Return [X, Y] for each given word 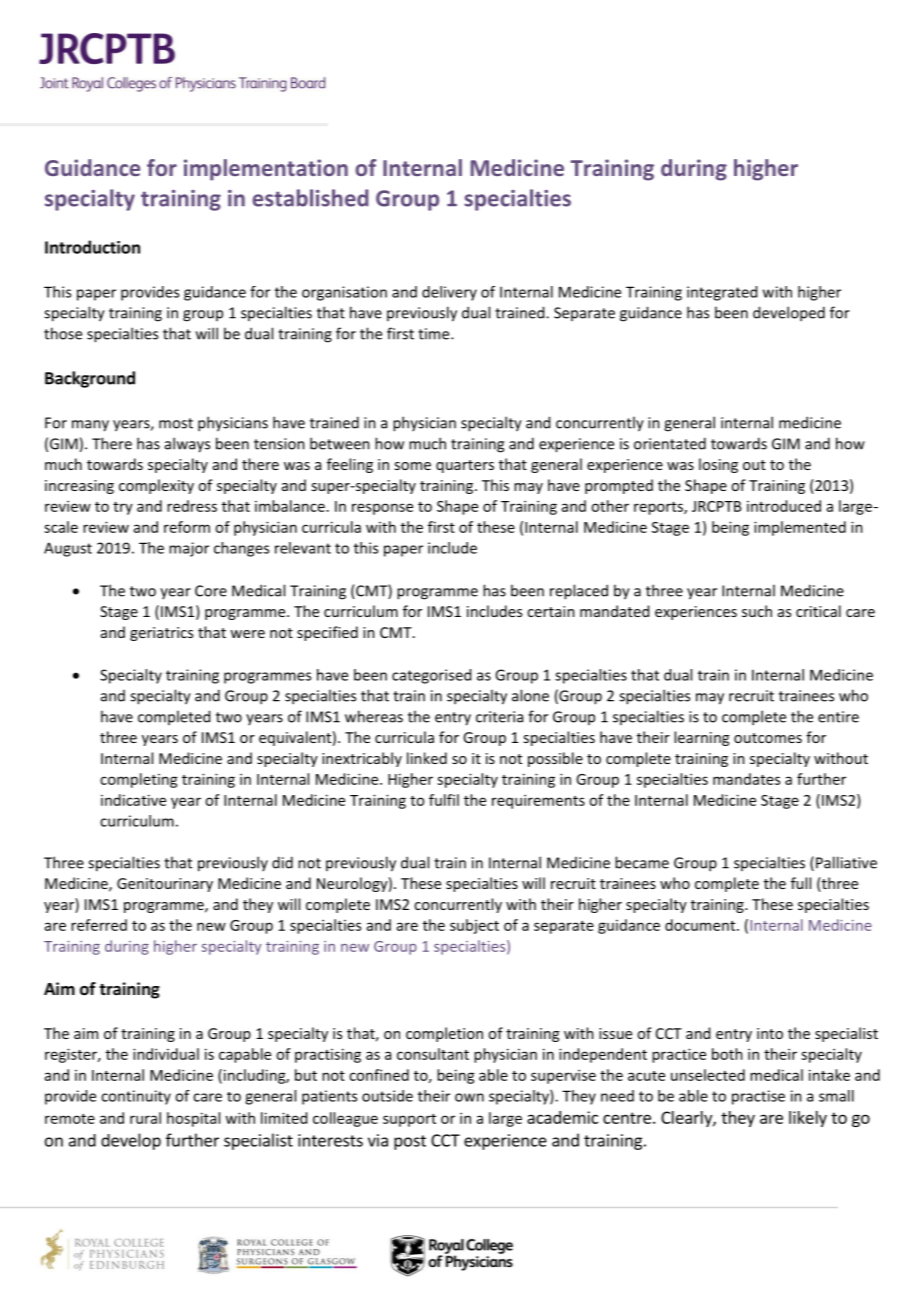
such [757, 611]
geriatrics [161, 634]
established [310, 198]
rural [145, 1118]
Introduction [92, 247]
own [469, 1097]
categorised [431, 676]
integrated [722, 293]
